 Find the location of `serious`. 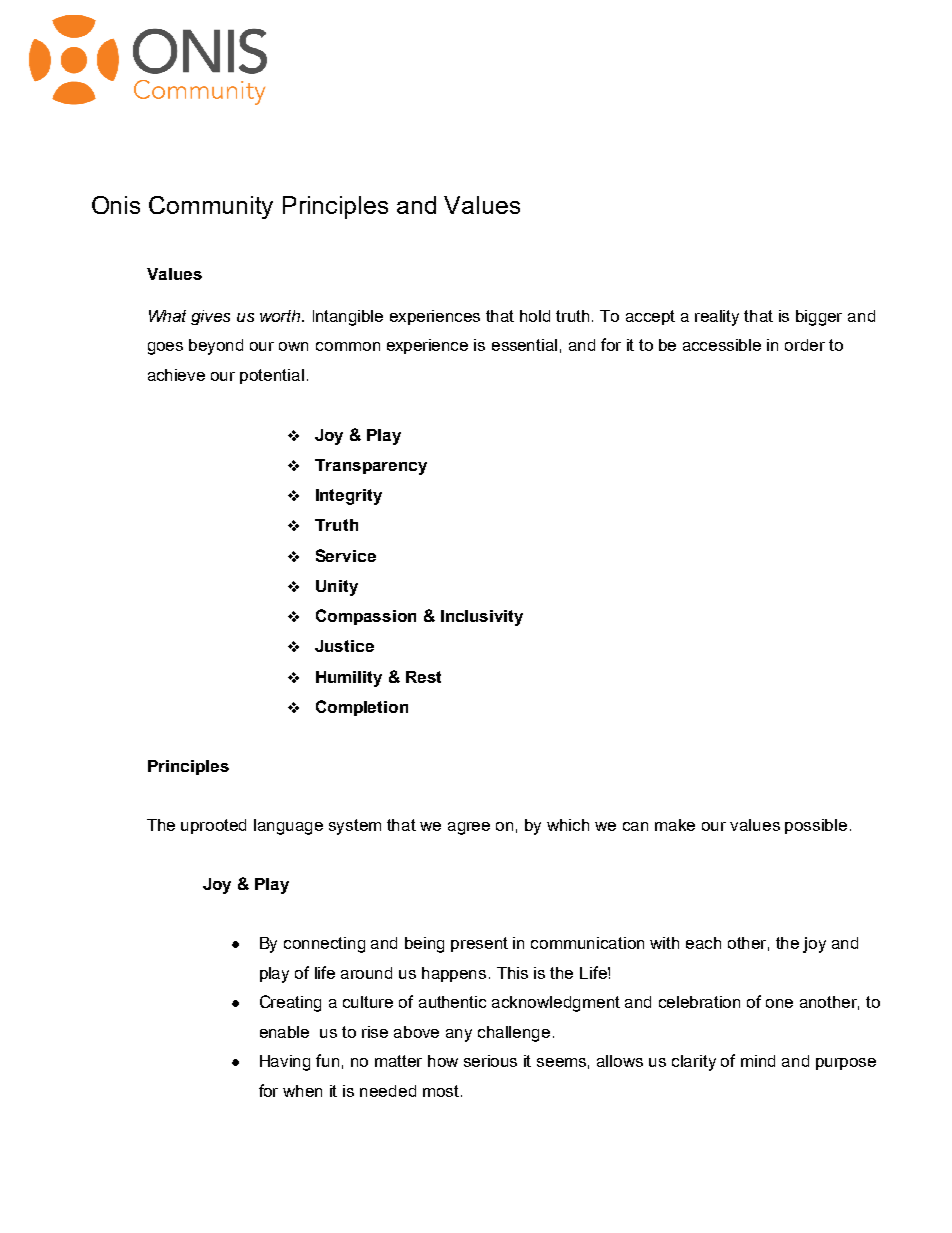

serious is located at coordinates (490, 1061).
